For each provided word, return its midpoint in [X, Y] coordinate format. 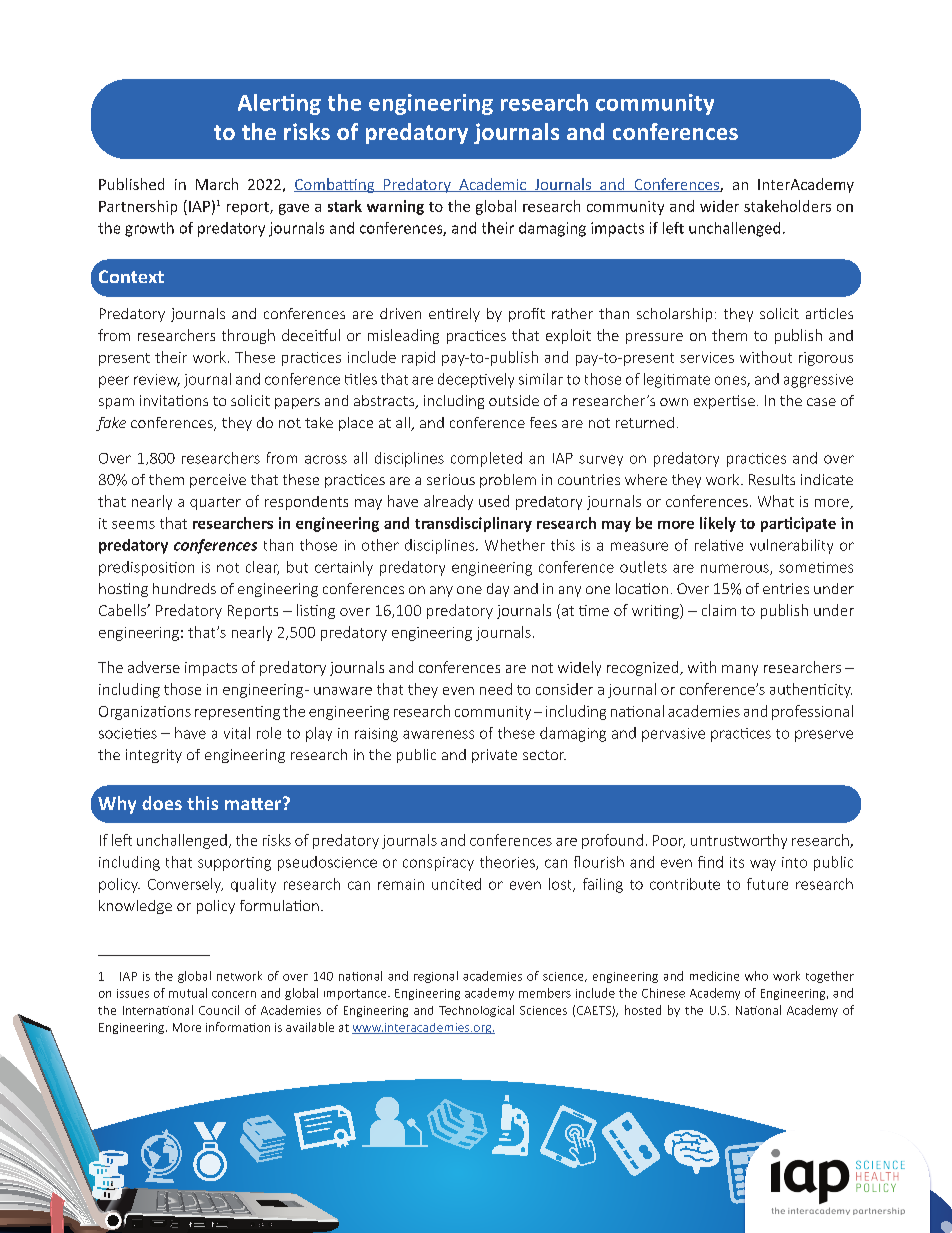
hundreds [184, 588]
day [498, 590]
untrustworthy [739, 841]
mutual [188, 993]
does [162, 803]
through [248, 336]
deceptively [476, 380]
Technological [476, 1011]
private [494, 756]
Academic [492, 185]
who [756, 976]
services [707, 357]
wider [719, 206]
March [217, 184]
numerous [736, 569]
